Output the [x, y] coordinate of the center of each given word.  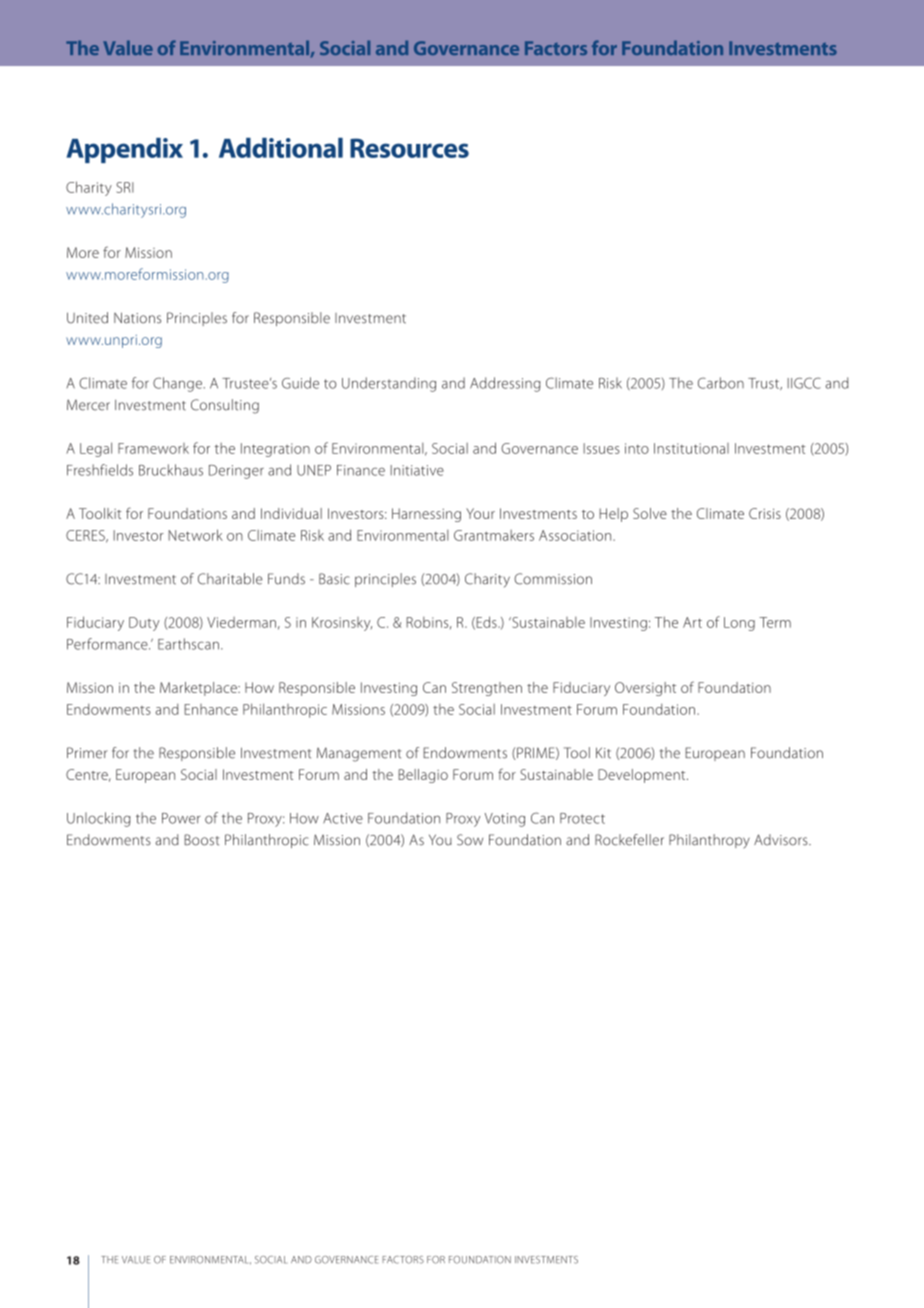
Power [181, 818]
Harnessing [426, 515]
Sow [470, 840]
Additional [281, 148]
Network [195, 535]
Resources [409, 148]
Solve [650, 513]
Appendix [124, 150]
